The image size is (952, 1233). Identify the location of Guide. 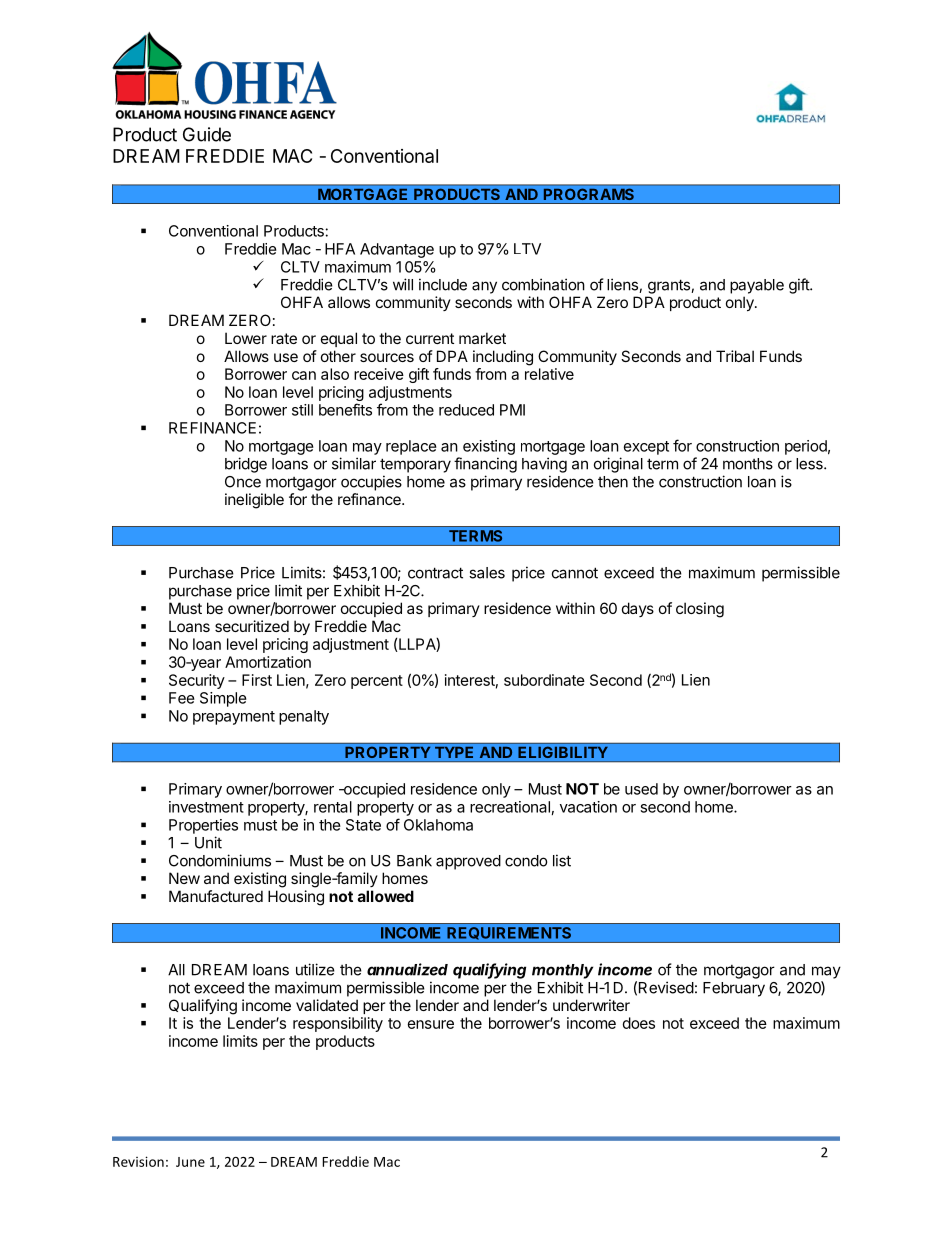
(207, 134).
